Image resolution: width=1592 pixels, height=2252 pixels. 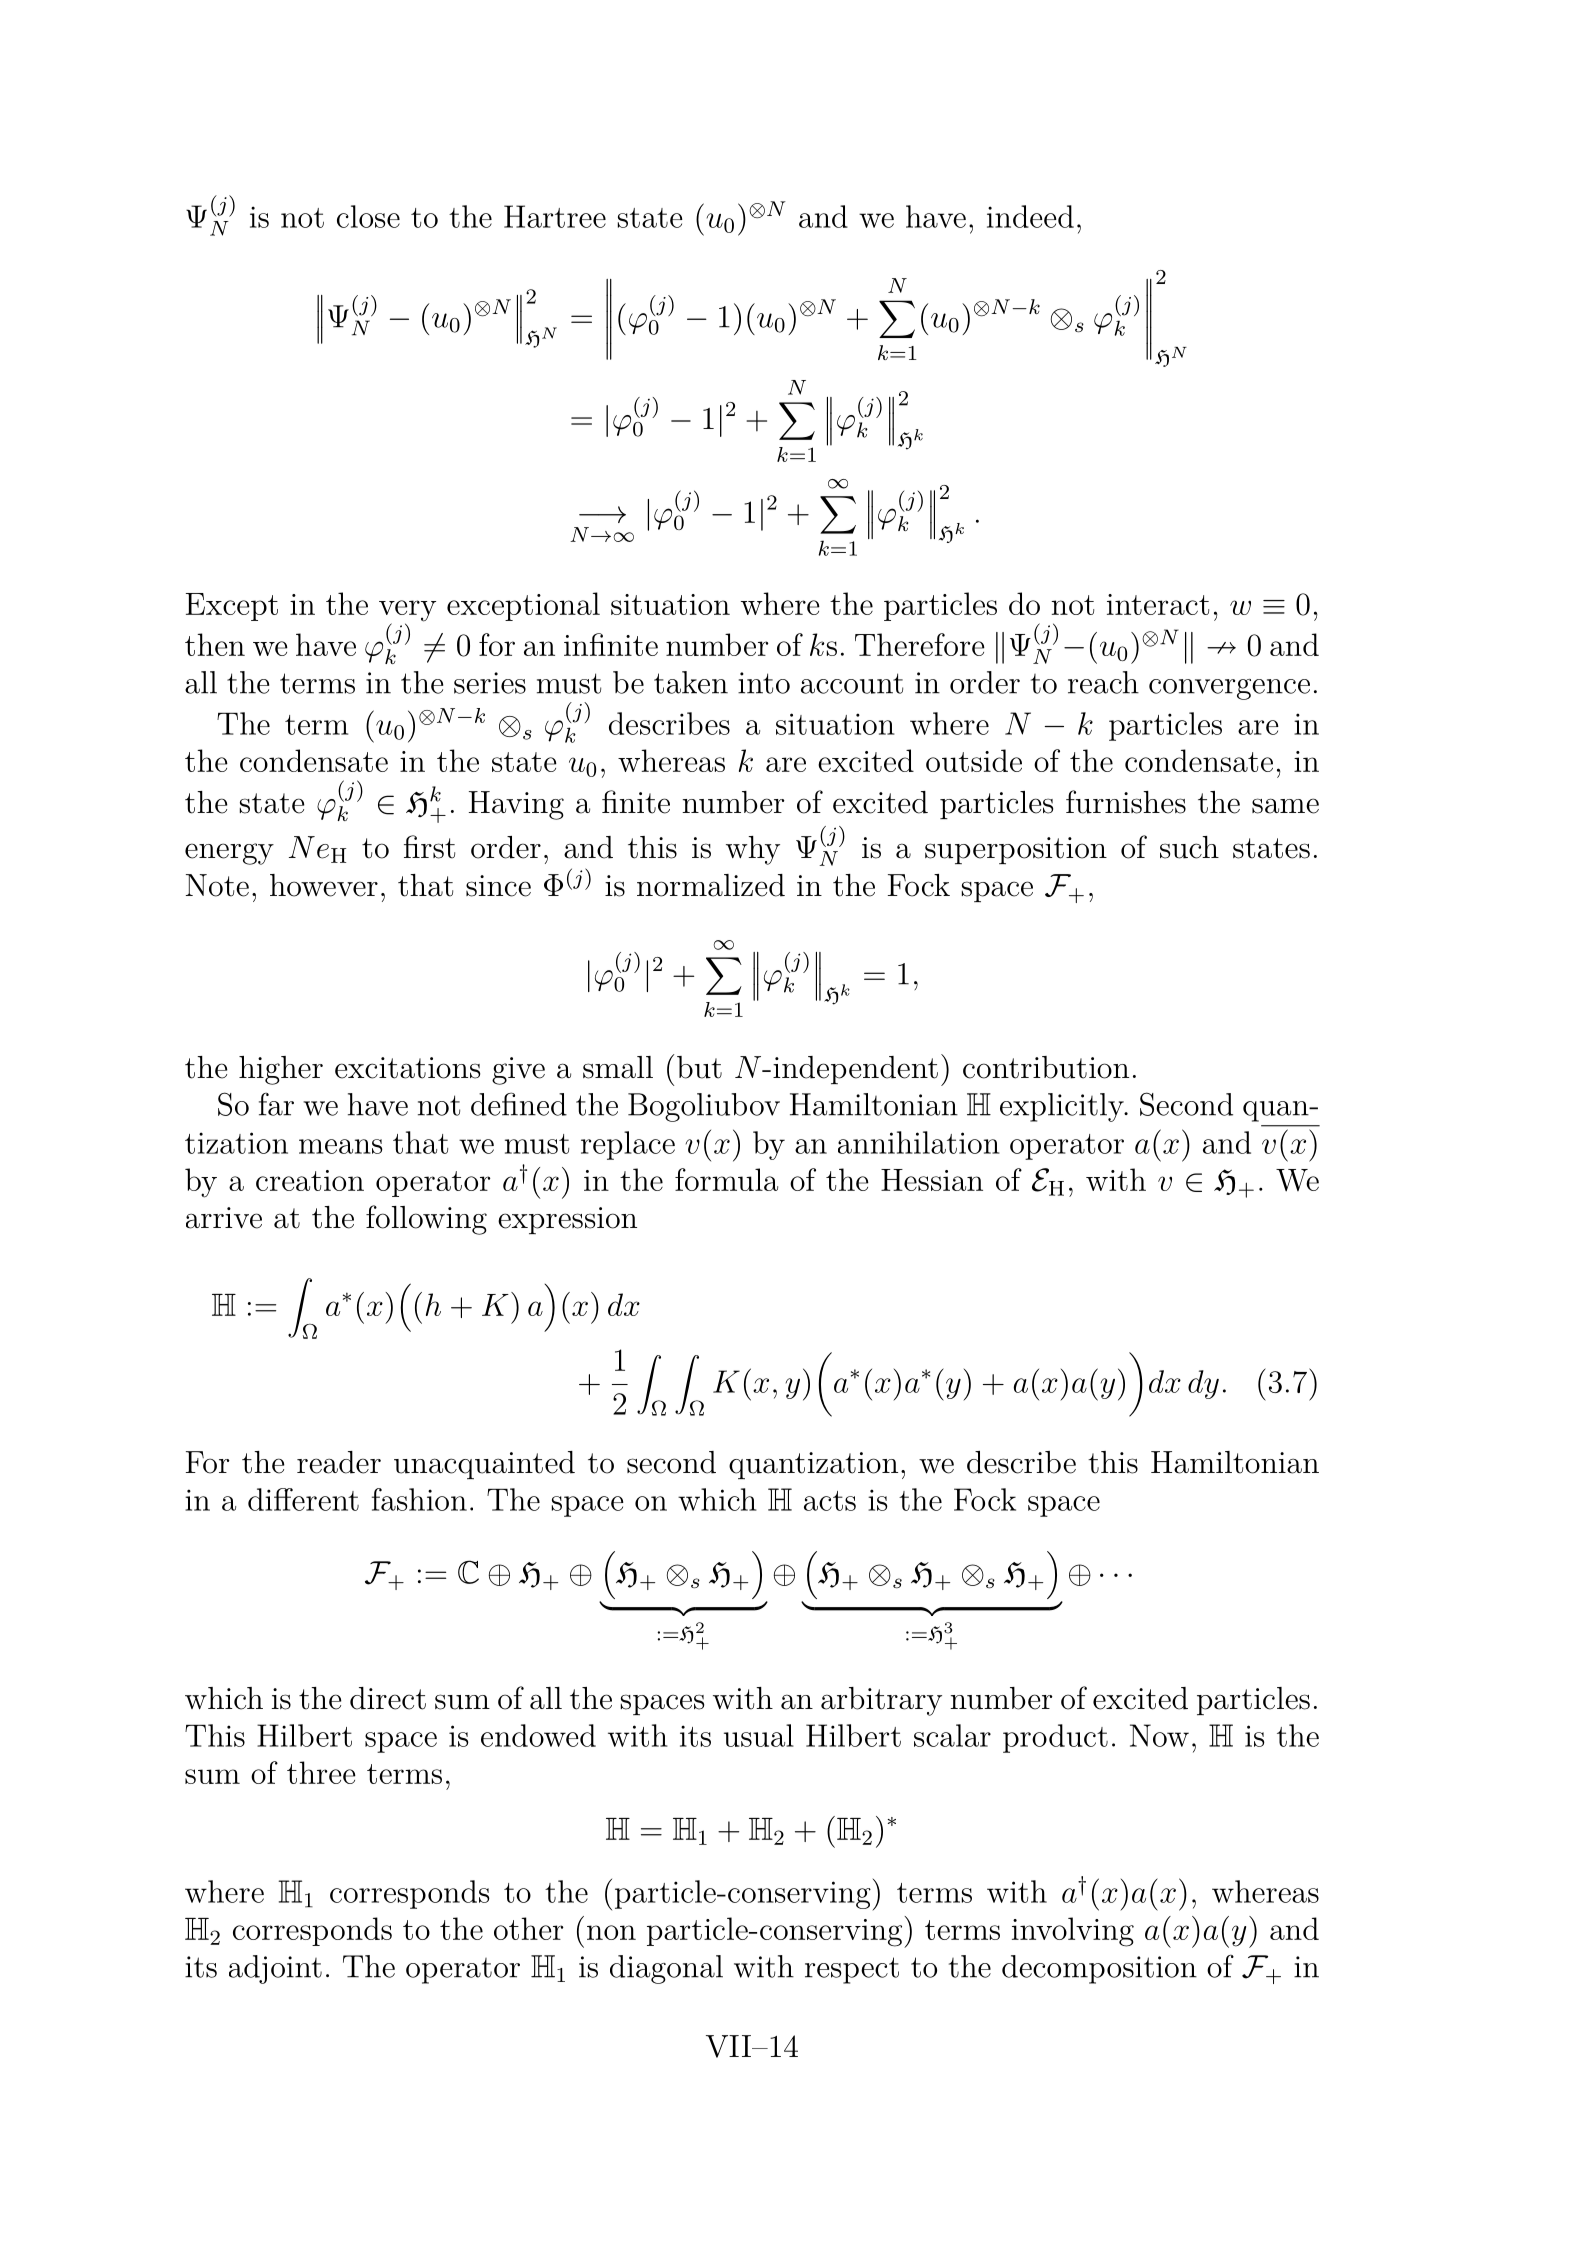 I want to click on furnishes, so click(x=1126, y=802).
